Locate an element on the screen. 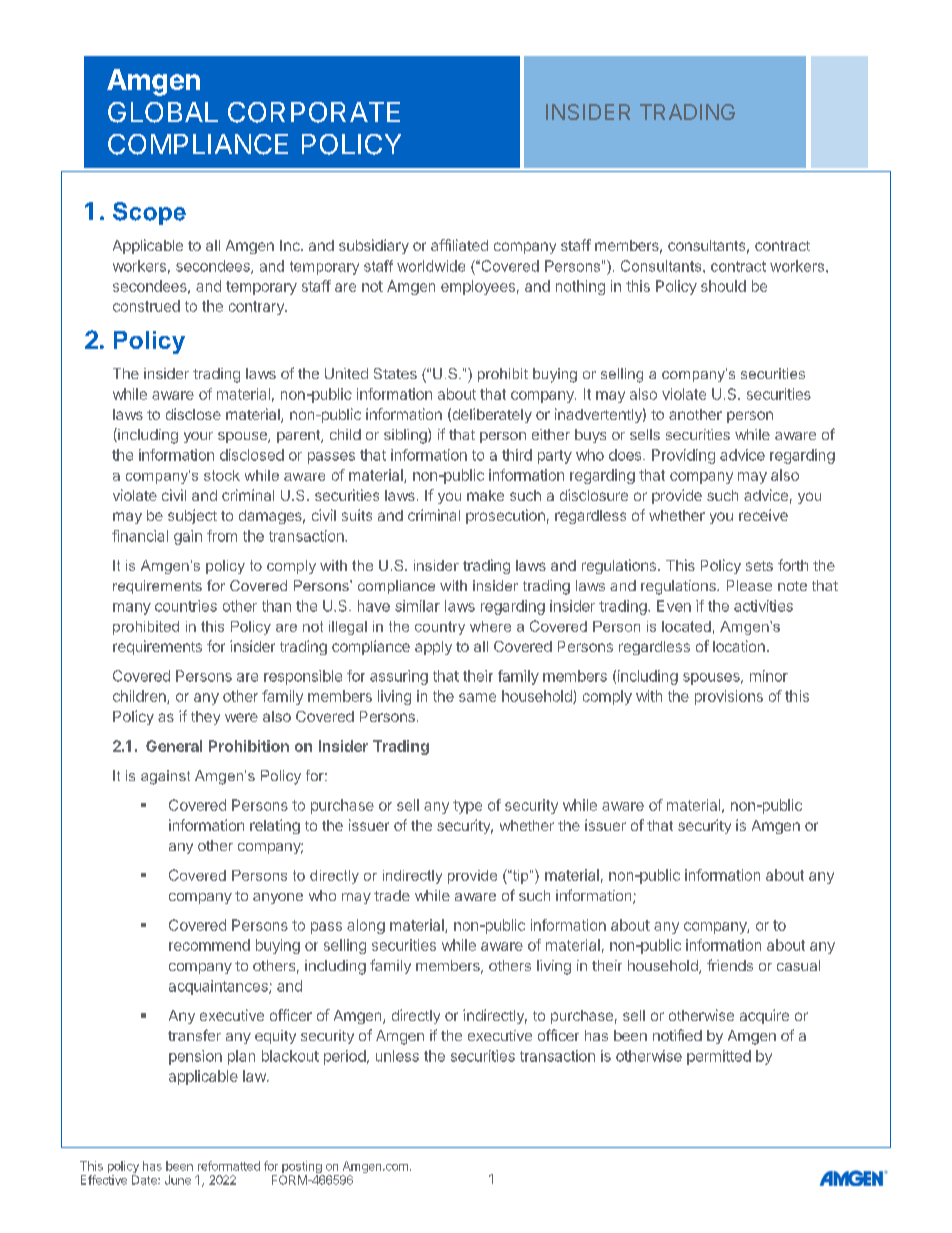  June is located at coordinates (178, 1180).
